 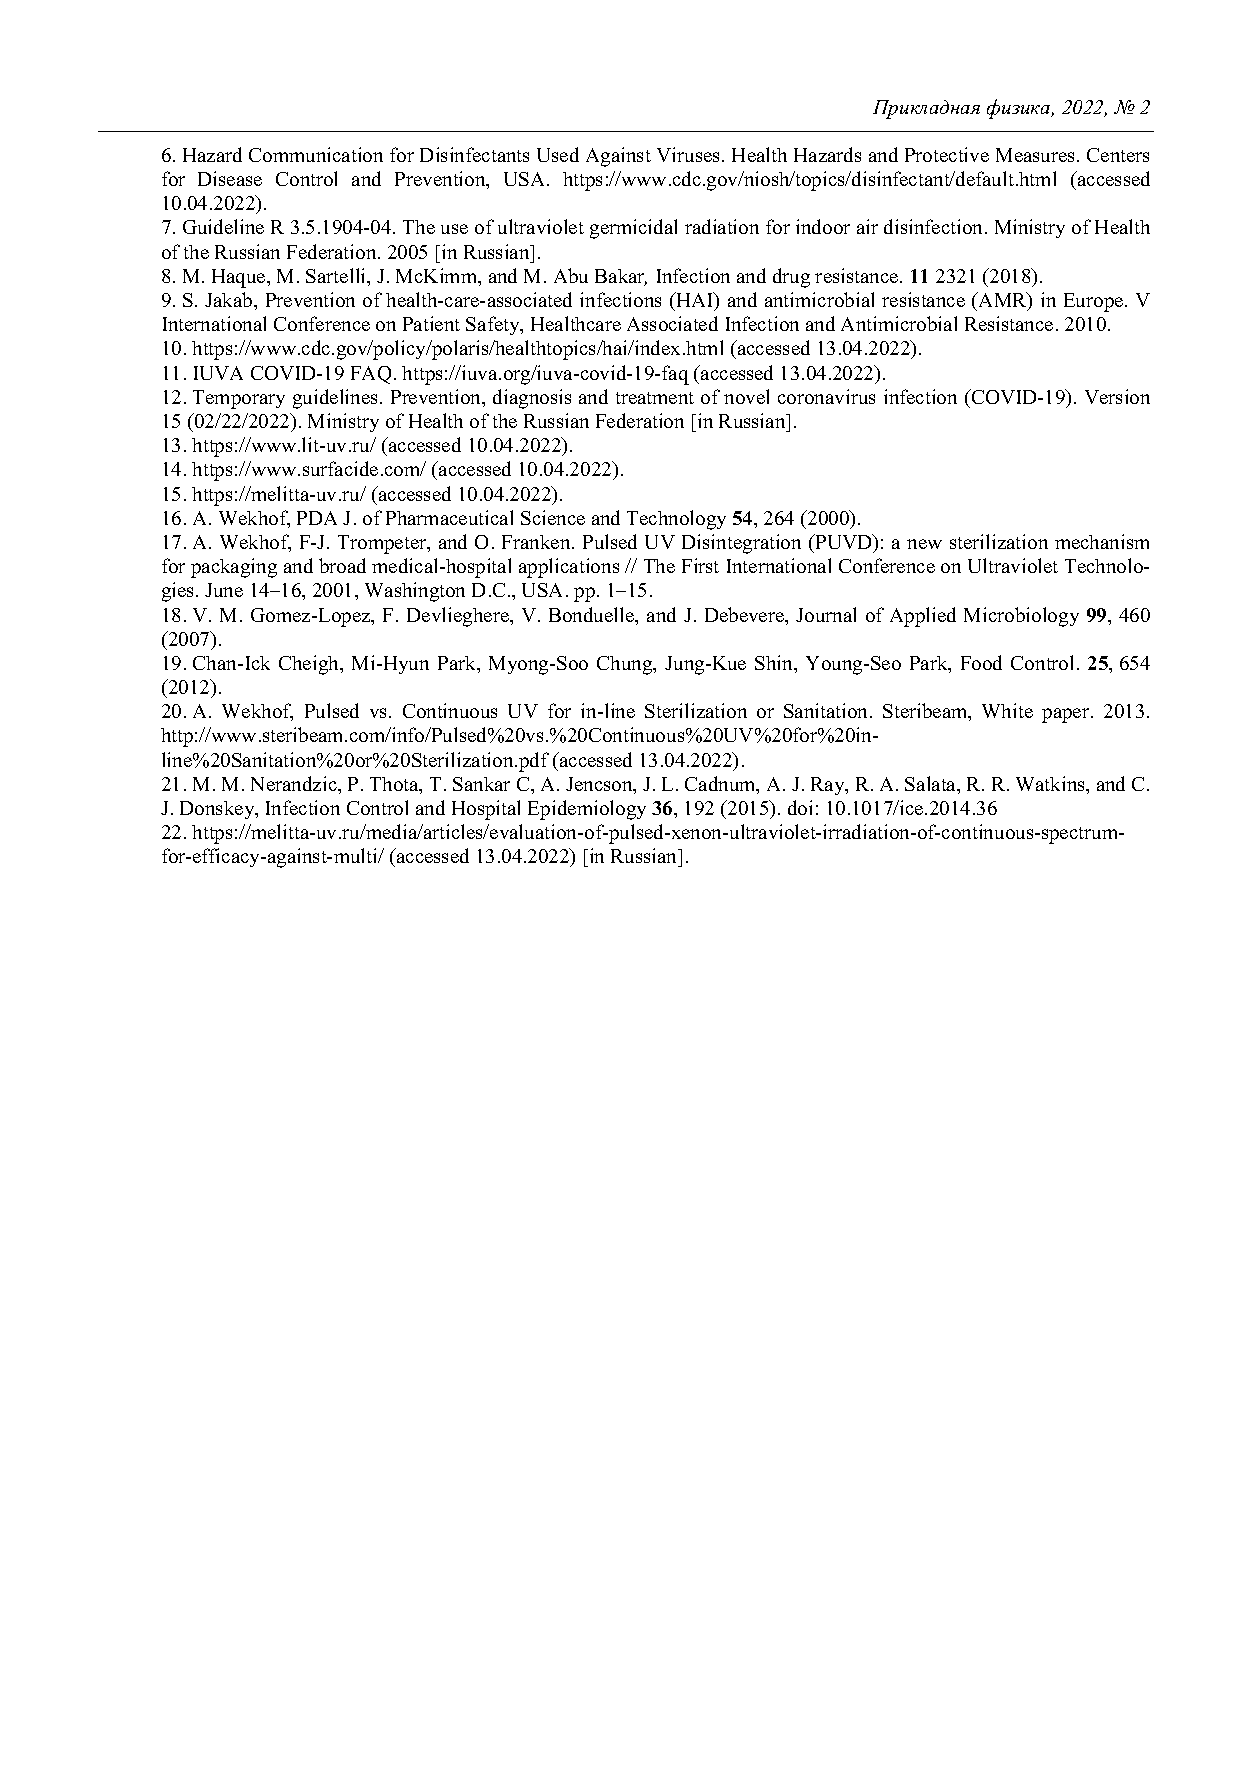 I want to click on Bakar, so click(x=621, y=277).
